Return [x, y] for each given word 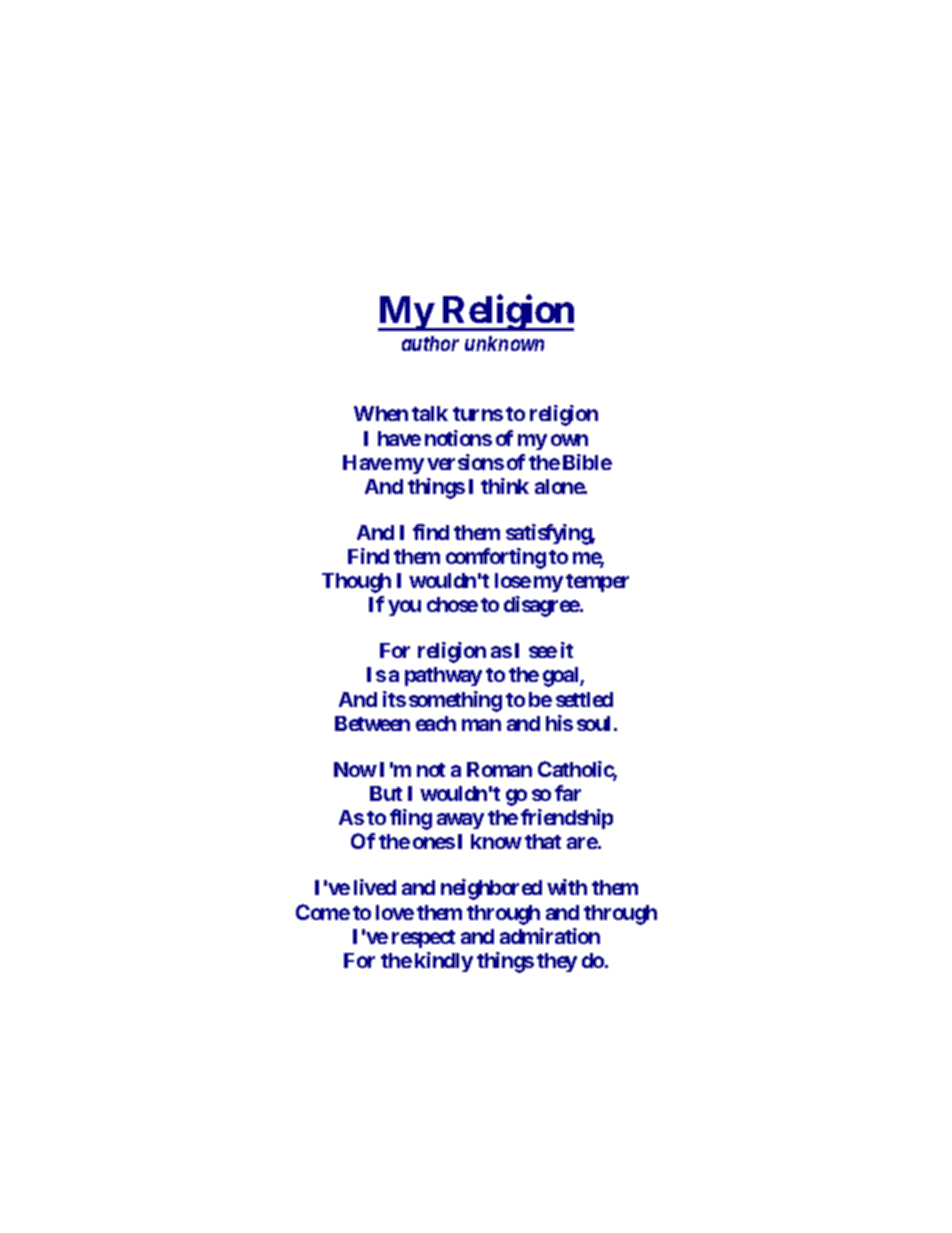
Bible [587, 462]
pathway [443, 676]
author [430, 343]
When [381, 413]
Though [356, 583]
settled [584, 699]
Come [323, 912]
